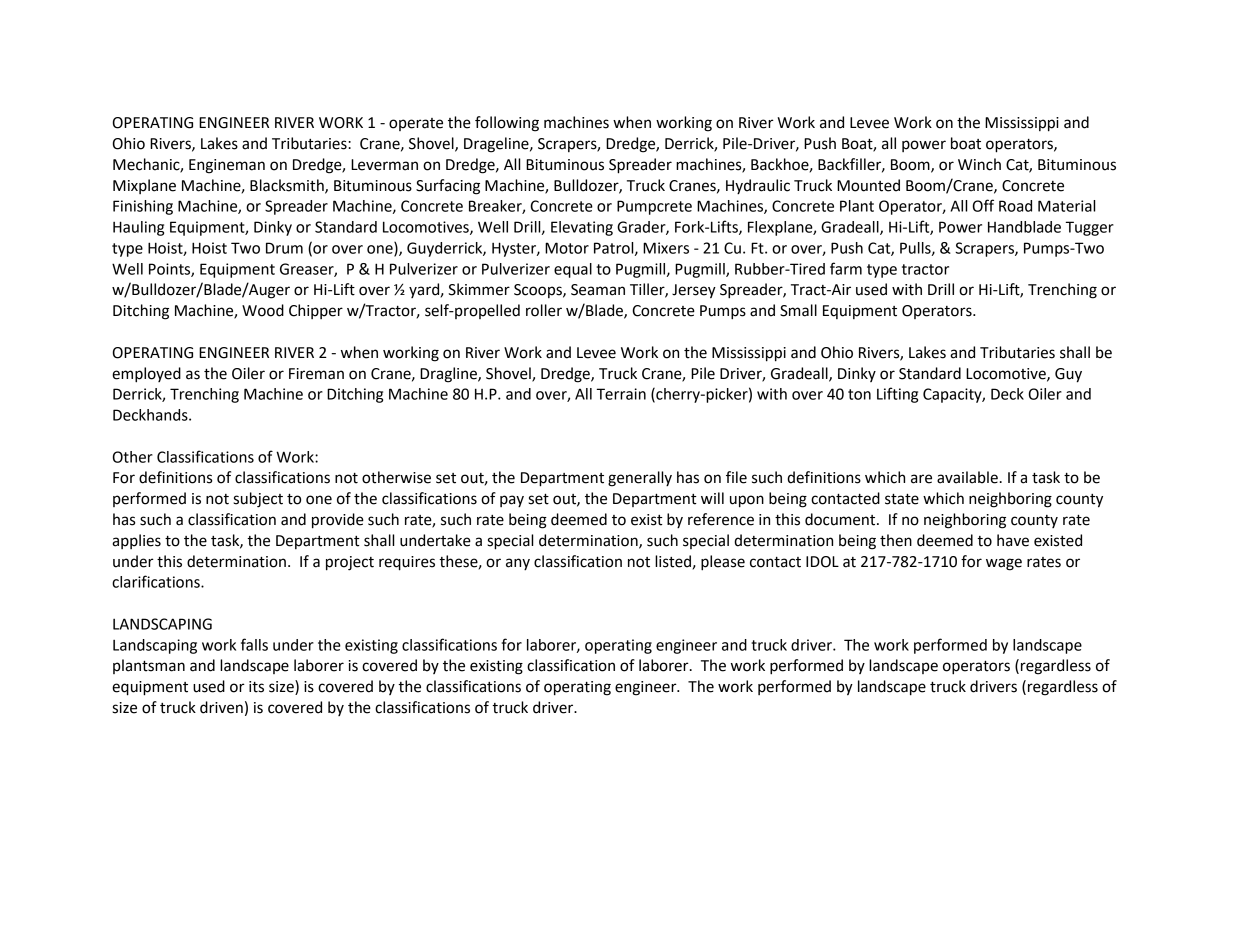 The height and width of the screenshot is (952, 1233). I want to click on Blacksmith, so click(288, 186).
